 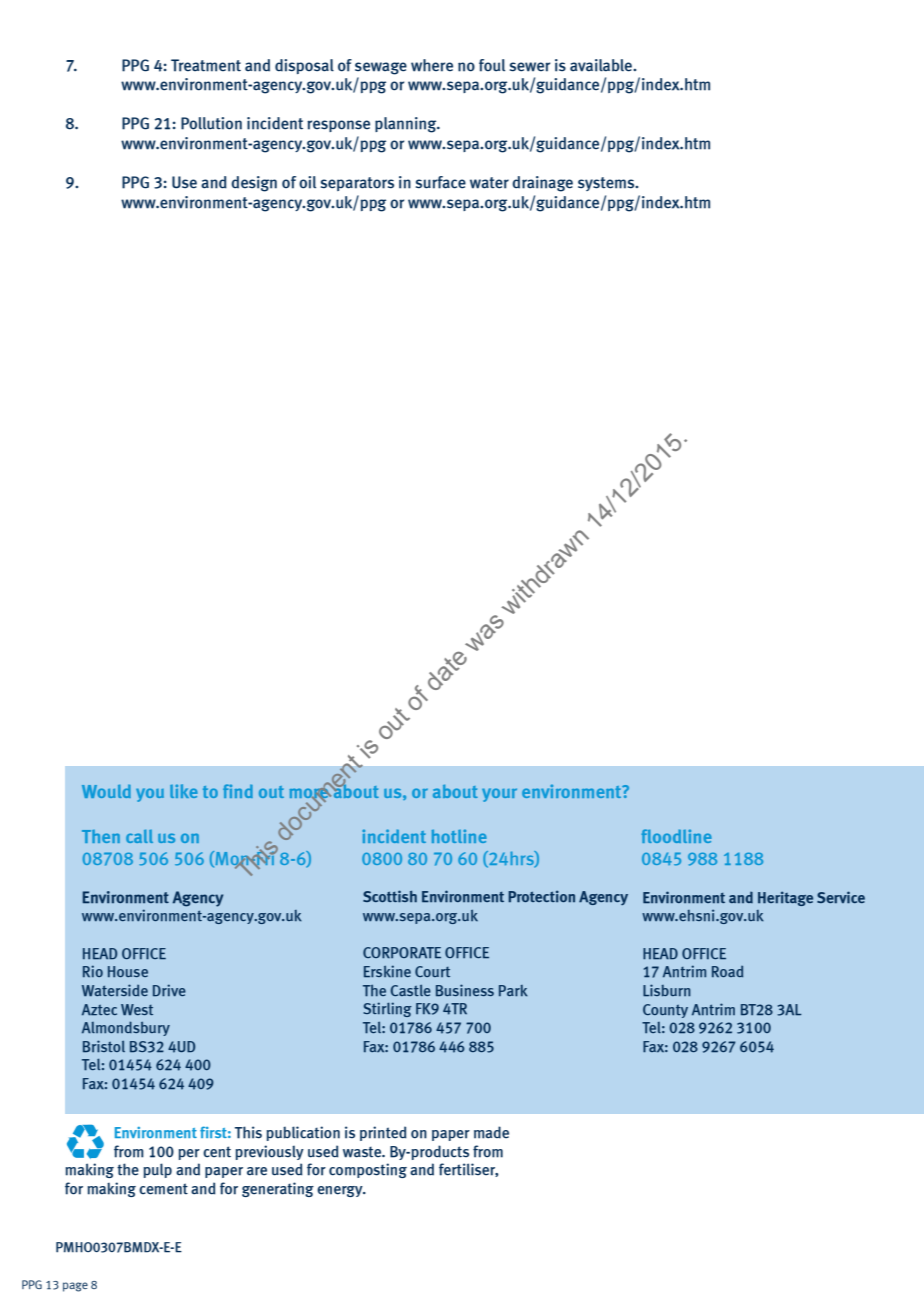 I want to click on available, so click(x=602, y=65).
